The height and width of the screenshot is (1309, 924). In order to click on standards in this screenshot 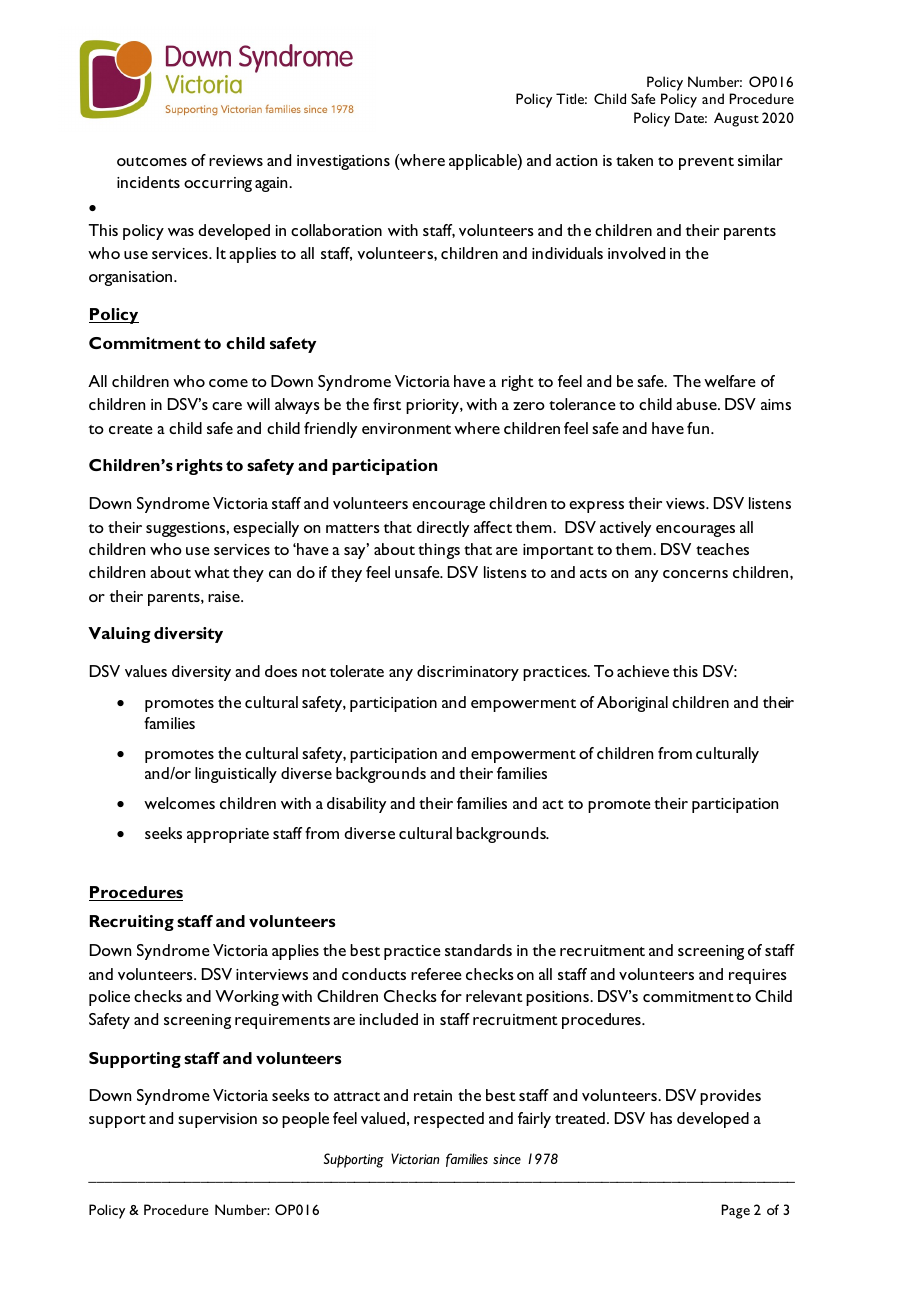, I will do `click(478, 950)`.
